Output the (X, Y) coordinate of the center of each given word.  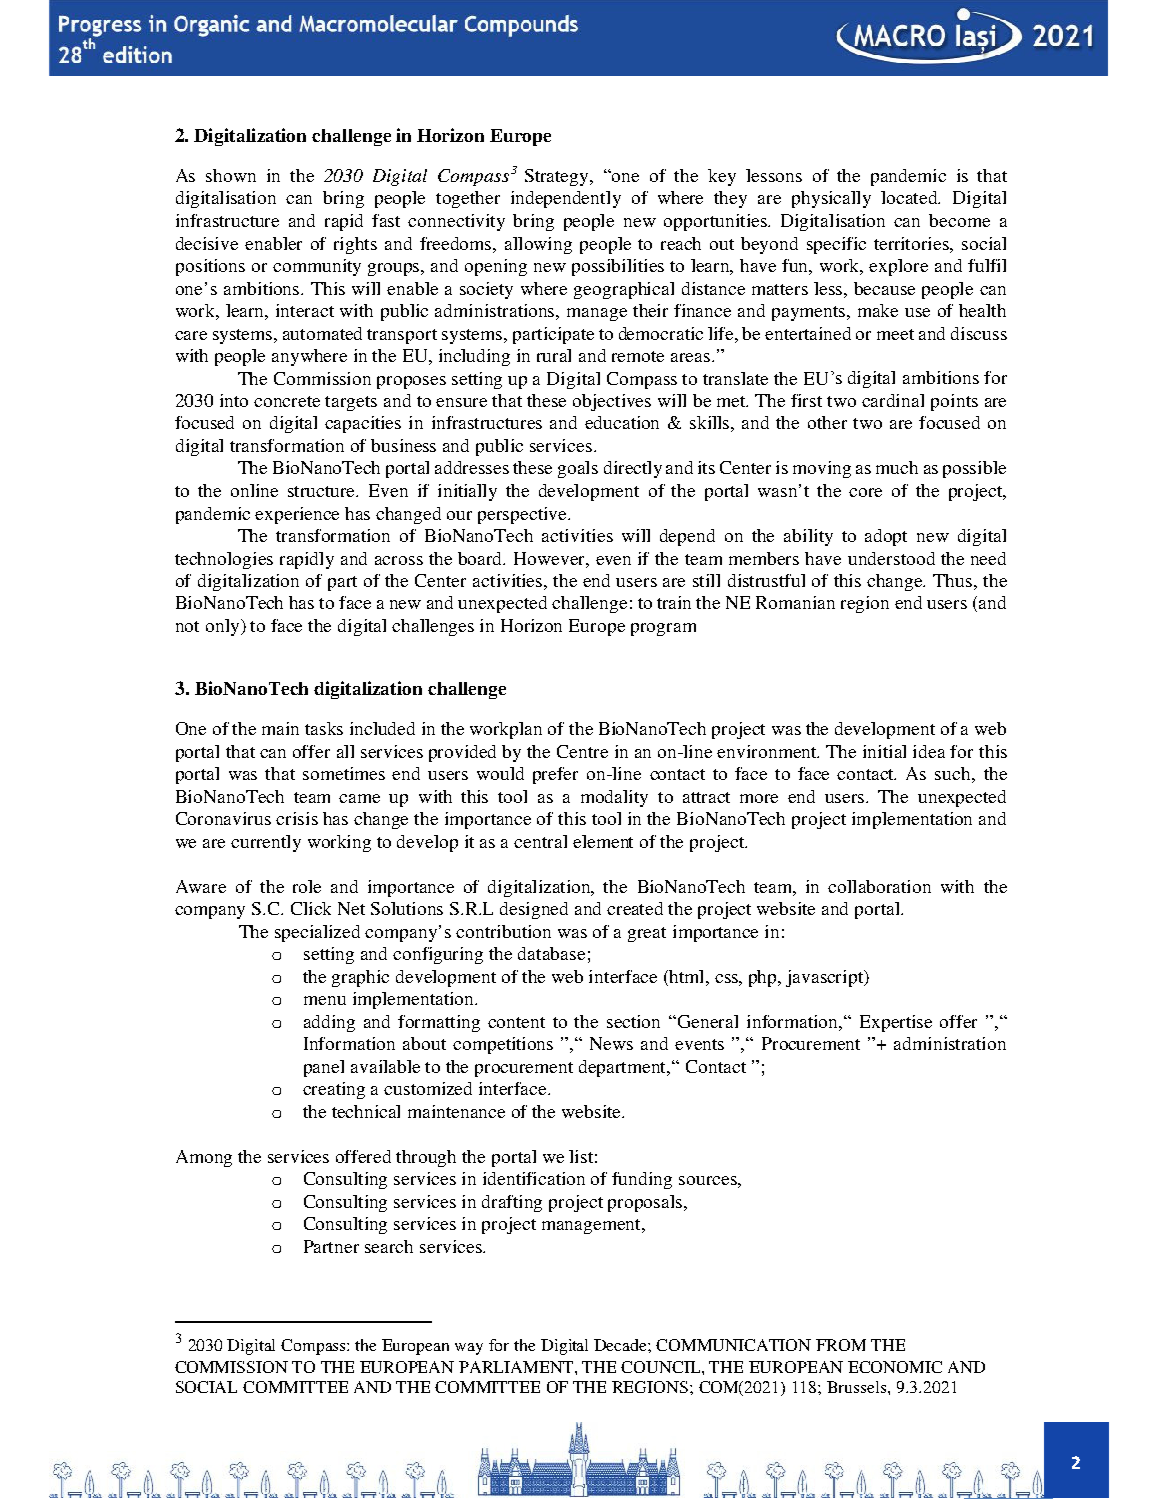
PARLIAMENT (517, 1367)
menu (325, 1000)
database (551, 953)
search (389, 1246)
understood (891, 558)
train (674, 602)
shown (231, 175)
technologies (224, 560)
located (910, 197)
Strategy (558, 177)
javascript (826, 978)
